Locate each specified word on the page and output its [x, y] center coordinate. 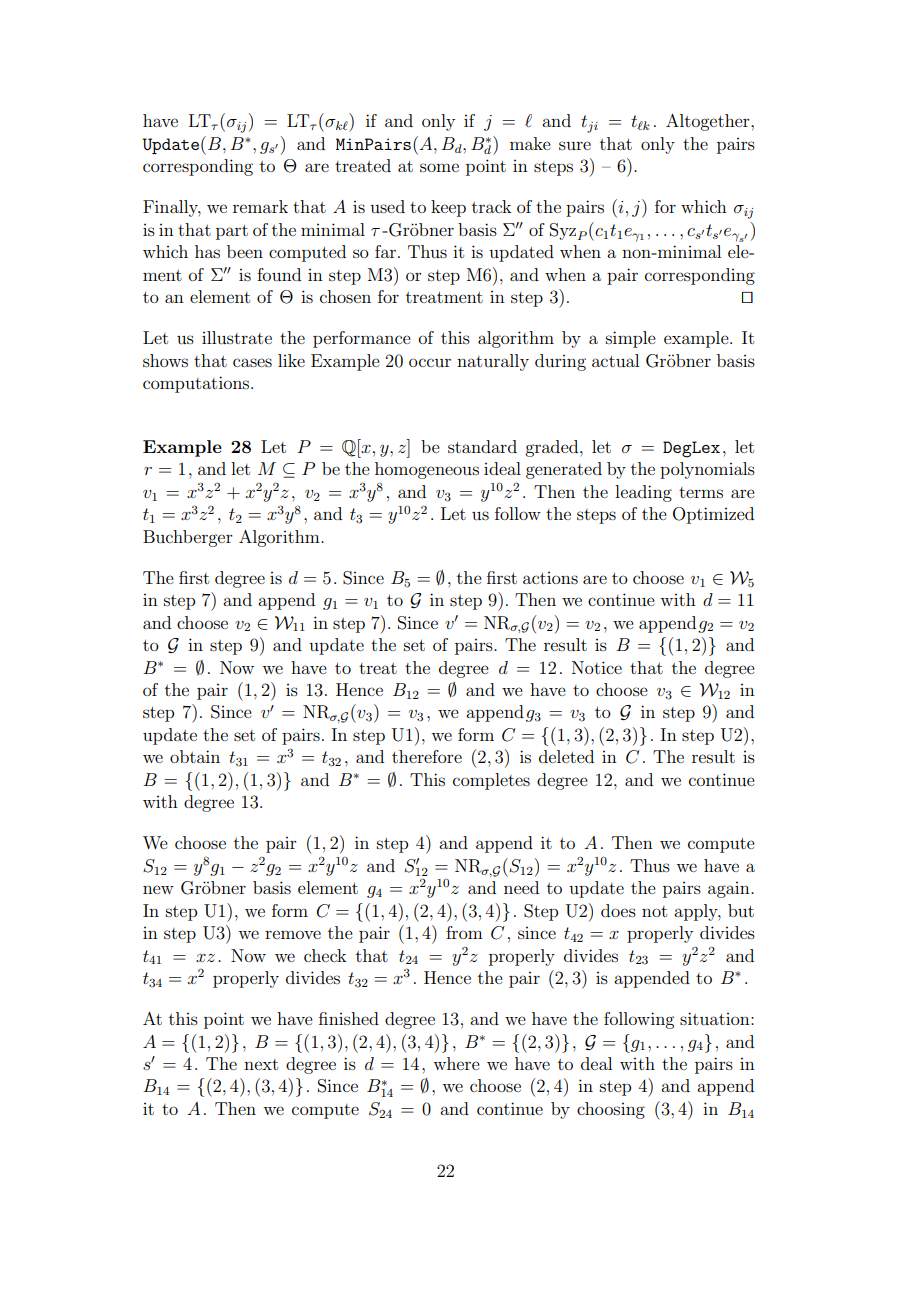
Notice [597, 667]
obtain [195, 756]
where [456, 1063]
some [439, 167]
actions [550, 578]
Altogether [709, 122]
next [261, 1064]
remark [260, 206]
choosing [611, 1110]
